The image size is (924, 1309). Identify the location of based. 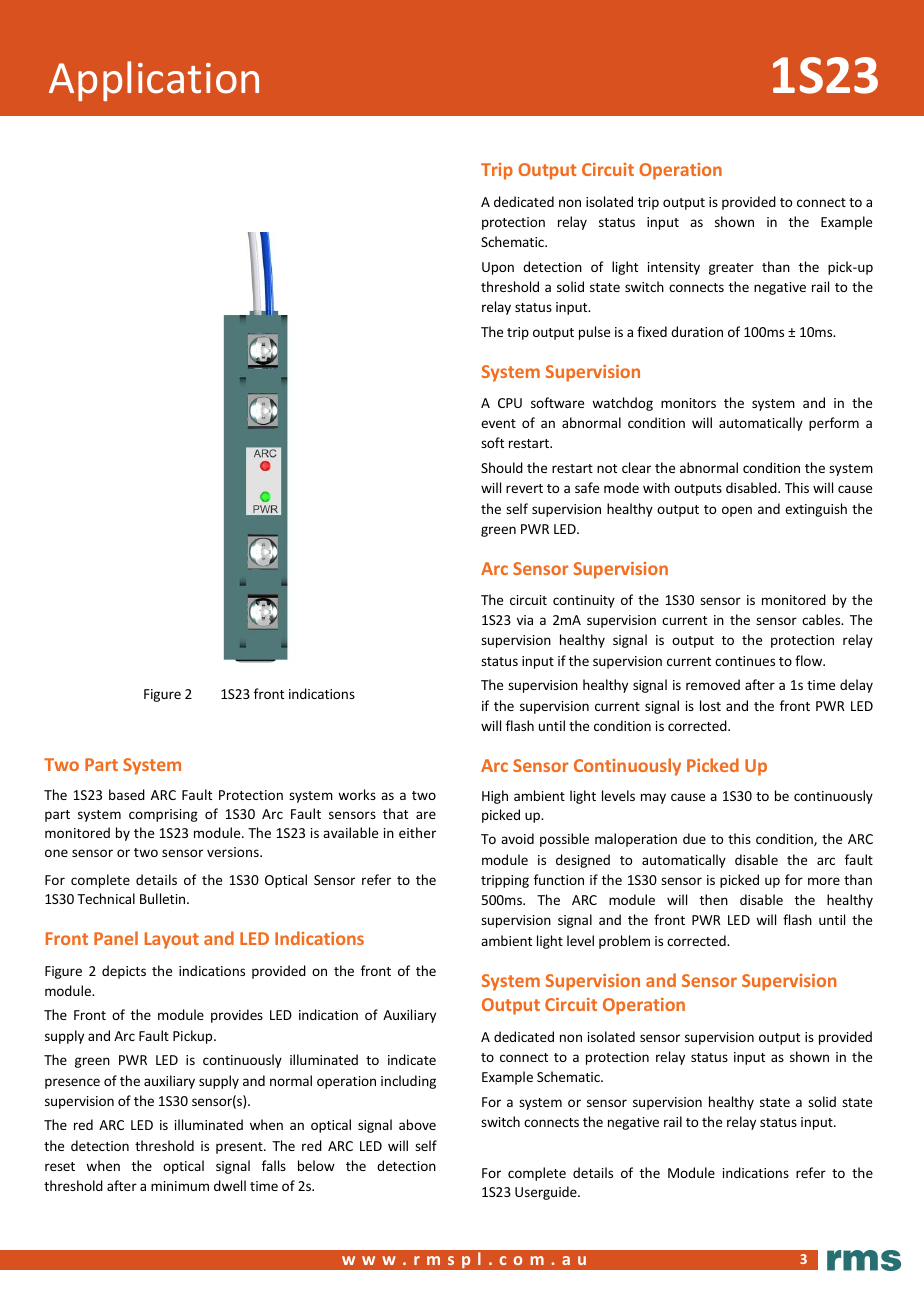
(127, 794).
